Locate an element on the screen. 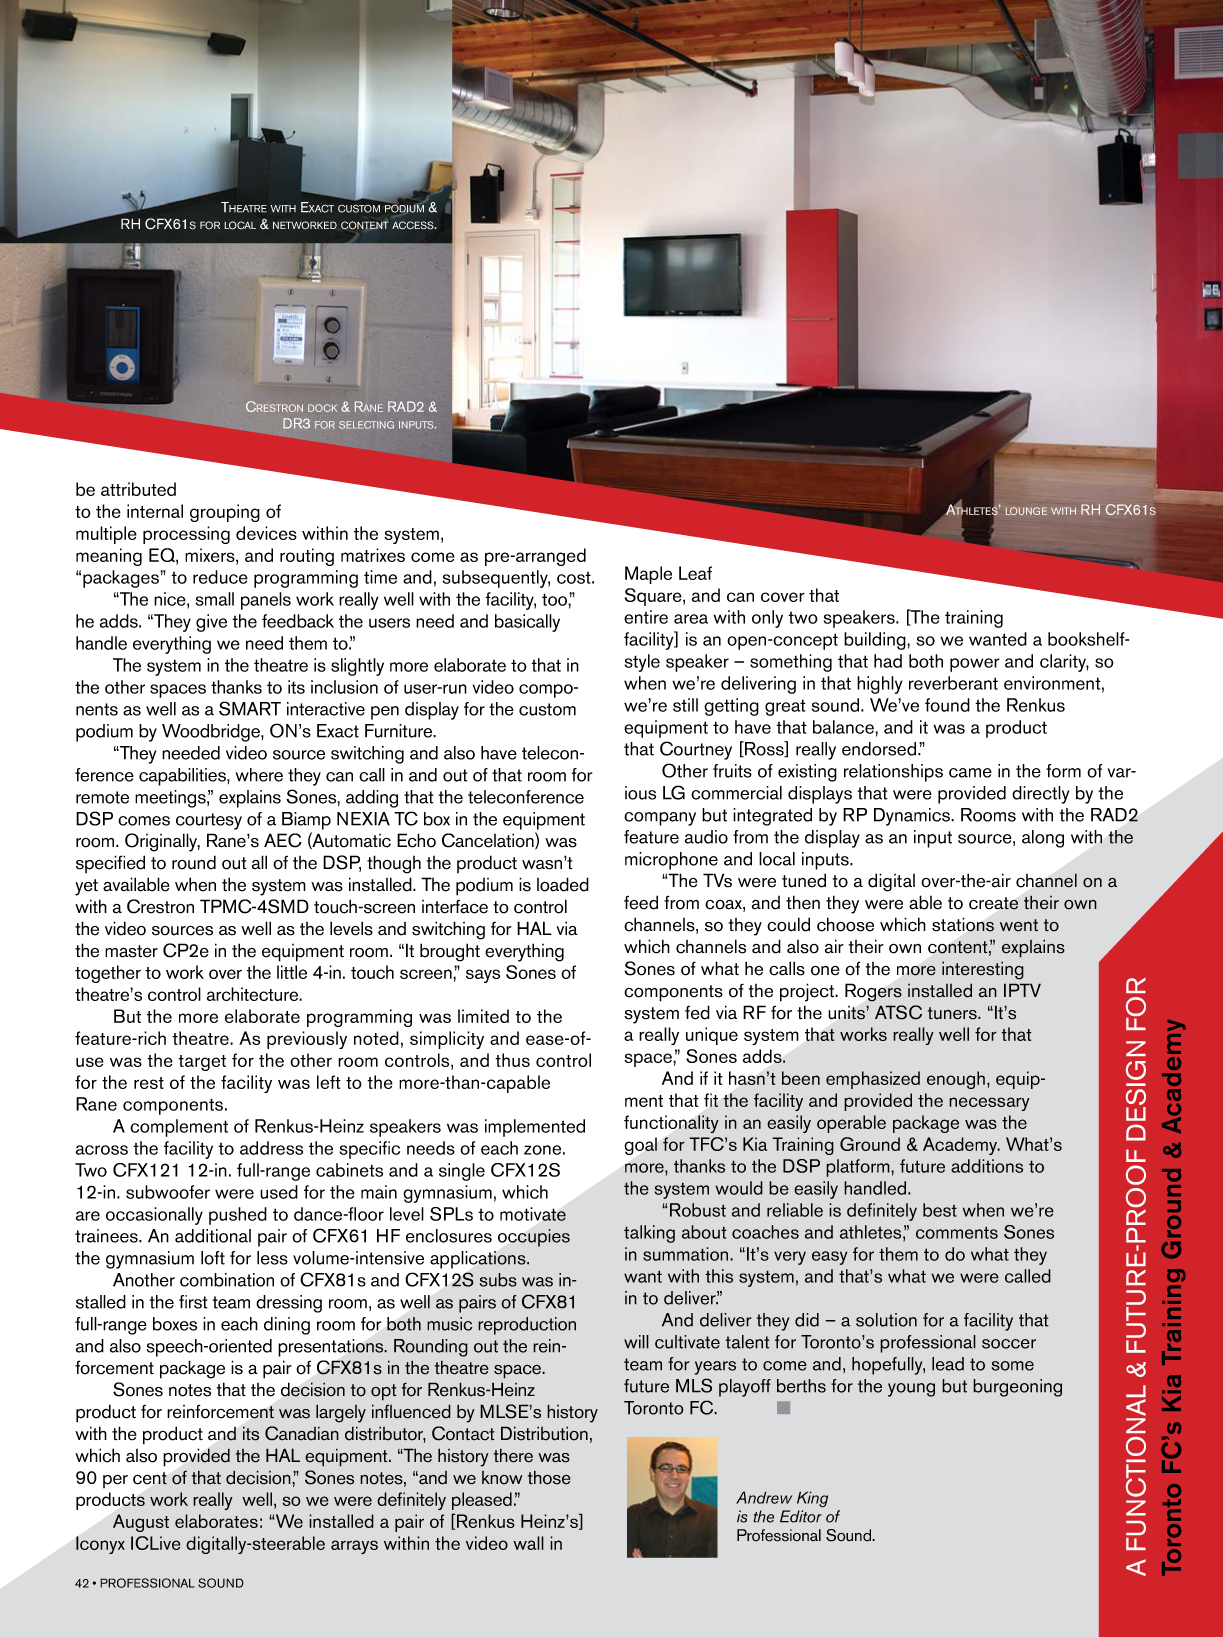 The height and width of the screenshot is (1637, 1223). attributed is located at coordinates (138, 489).
